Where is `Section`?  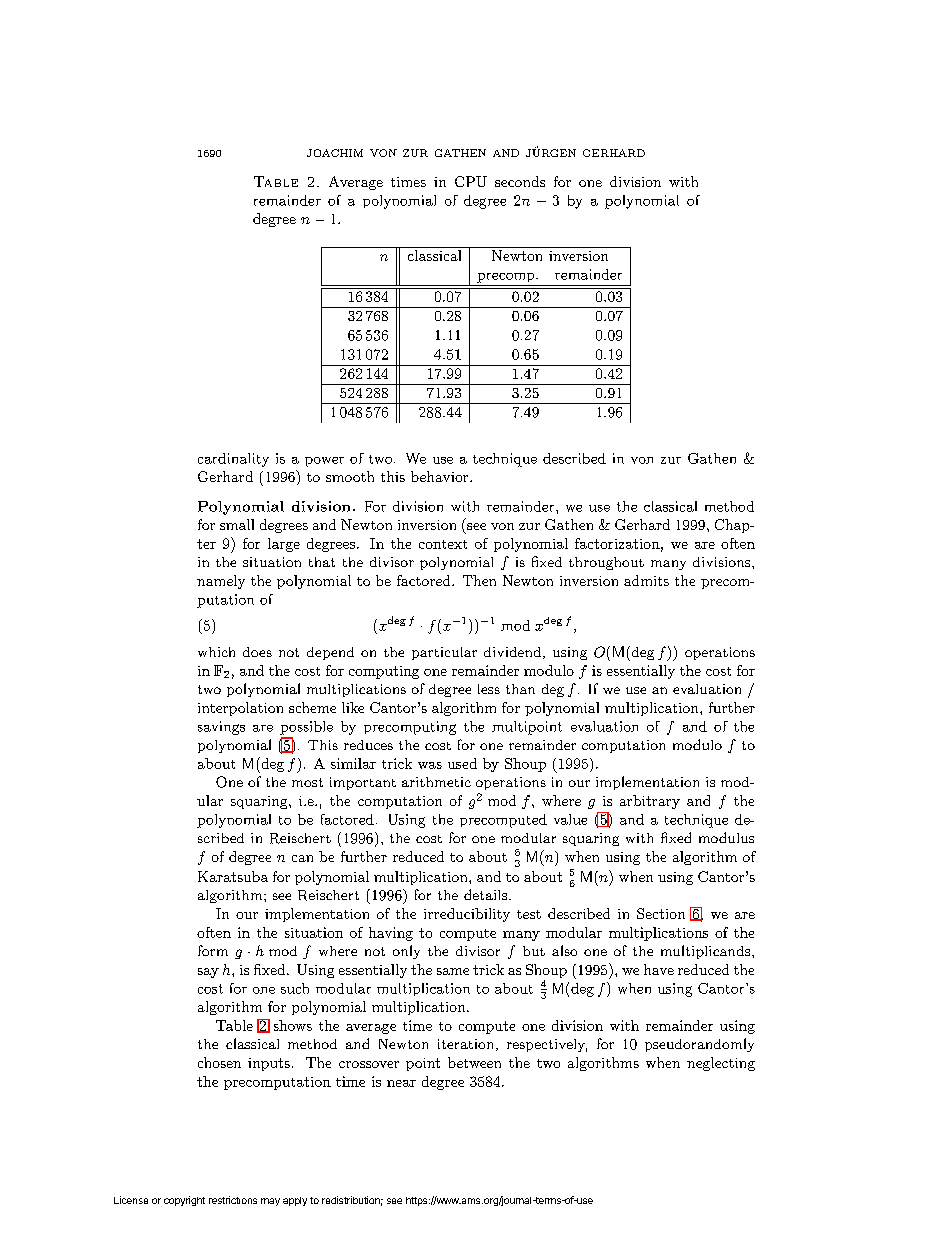
Section is located at coordinates (661, 913).
